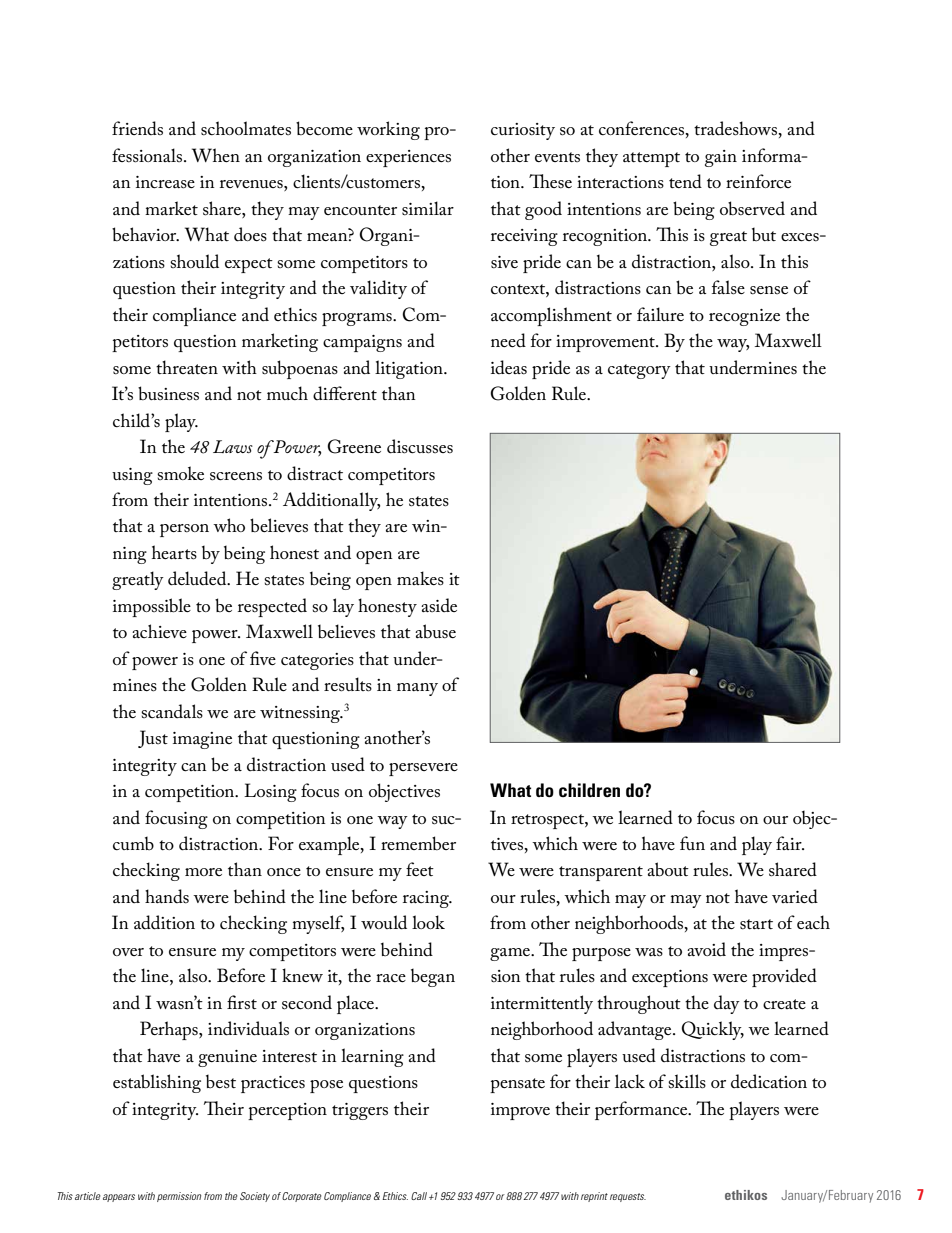 The image size is (952, 1233). I want to click on requests, so click(628, 1197).
